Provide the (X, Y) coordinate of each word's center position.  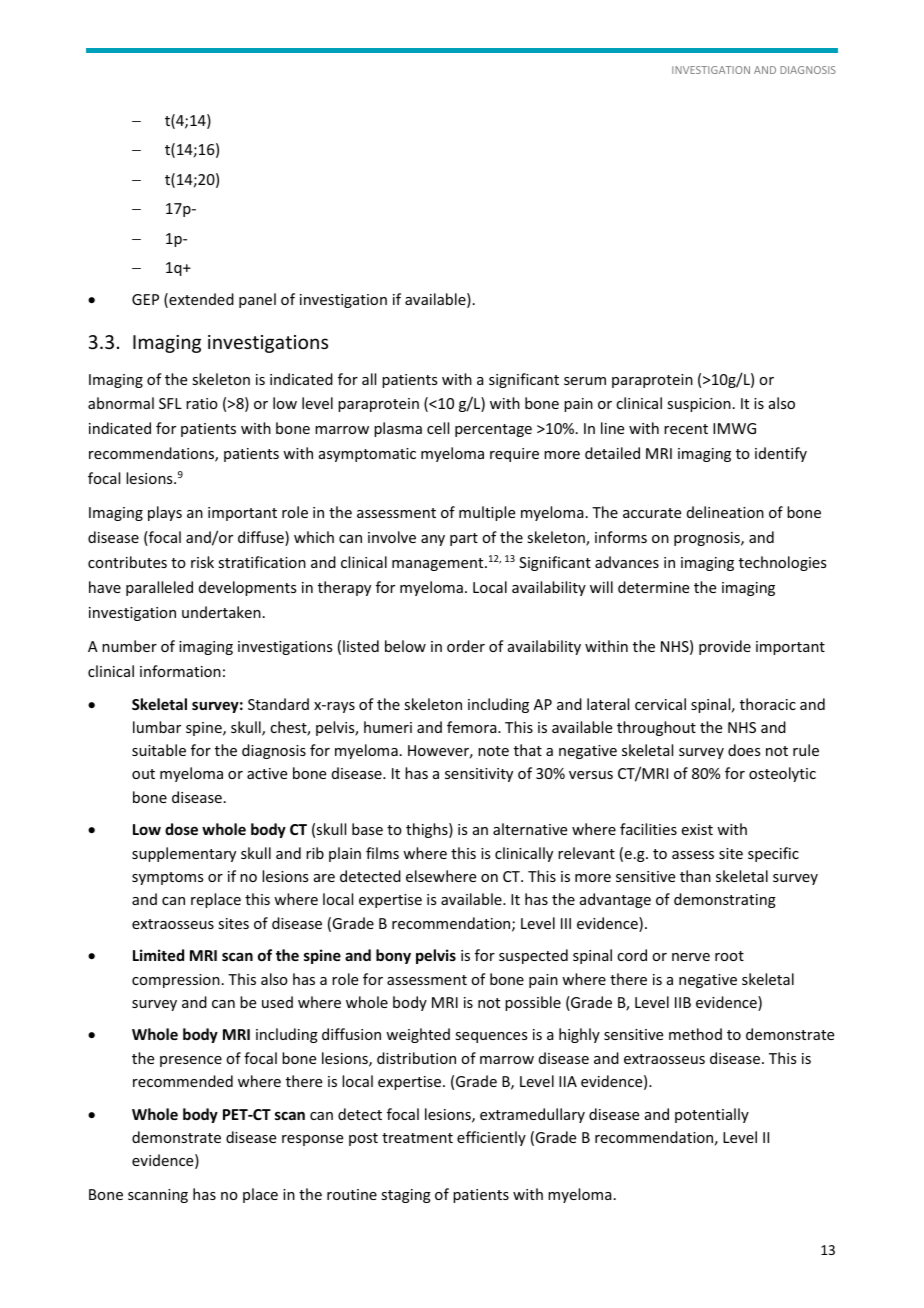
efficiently (491, 1138)
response (312, 1140)
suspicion (699, 405)
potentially (712, 1115)
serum (585, 381)
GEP (145, 299)
